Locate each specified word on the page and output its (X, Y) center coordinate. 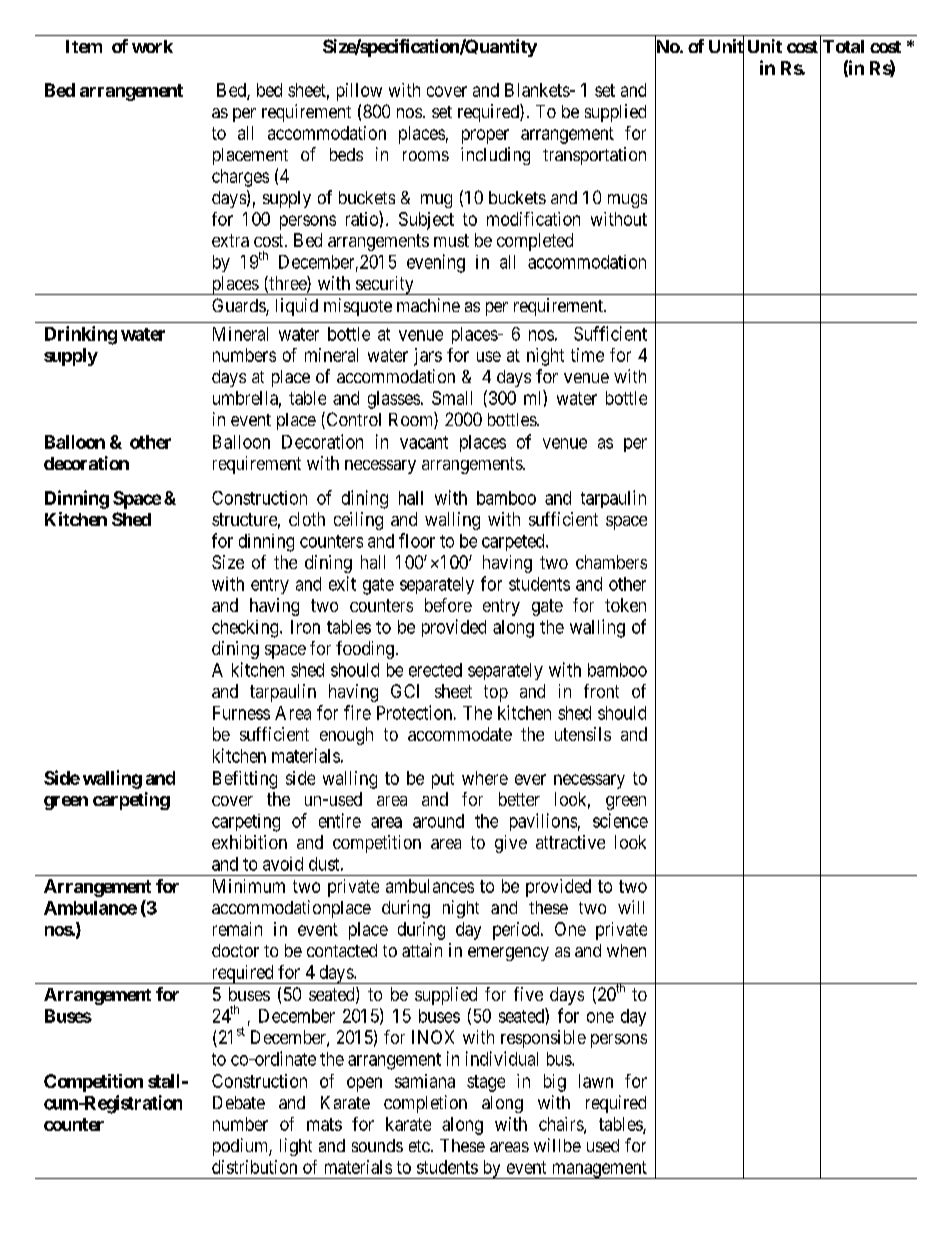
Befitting (245, 780)
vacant (424, 442)
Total (843, 46)
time (587, 355)
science (620, 820)
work (152, 46)
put (443, 780)
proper (485, 136)
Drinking (81, 335)
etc (419, 1146)
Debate (239, 1102)
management (599, 1170)
